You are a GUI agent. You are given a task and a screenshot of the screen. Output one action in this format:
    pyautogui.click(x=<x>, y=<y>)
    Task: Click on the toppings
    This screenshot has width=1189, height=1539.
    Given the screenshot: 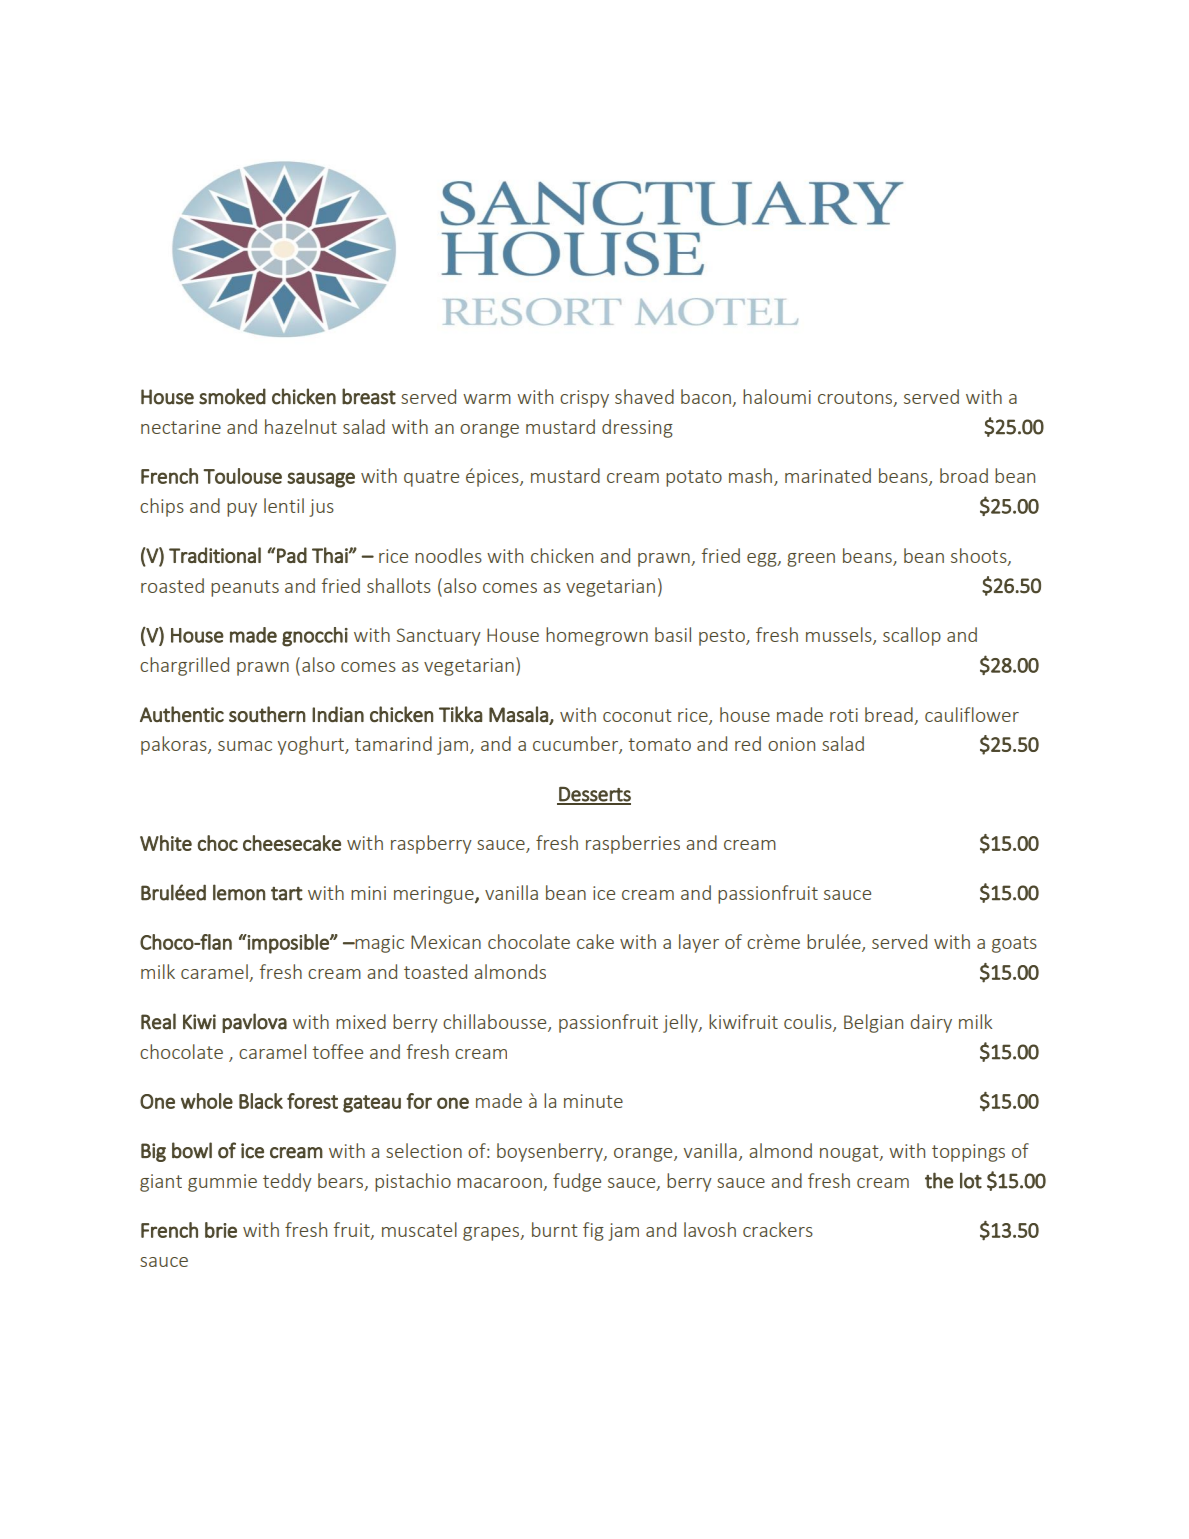 What is the action you would take?
    pyautogui.click(x=968, y=1153)
